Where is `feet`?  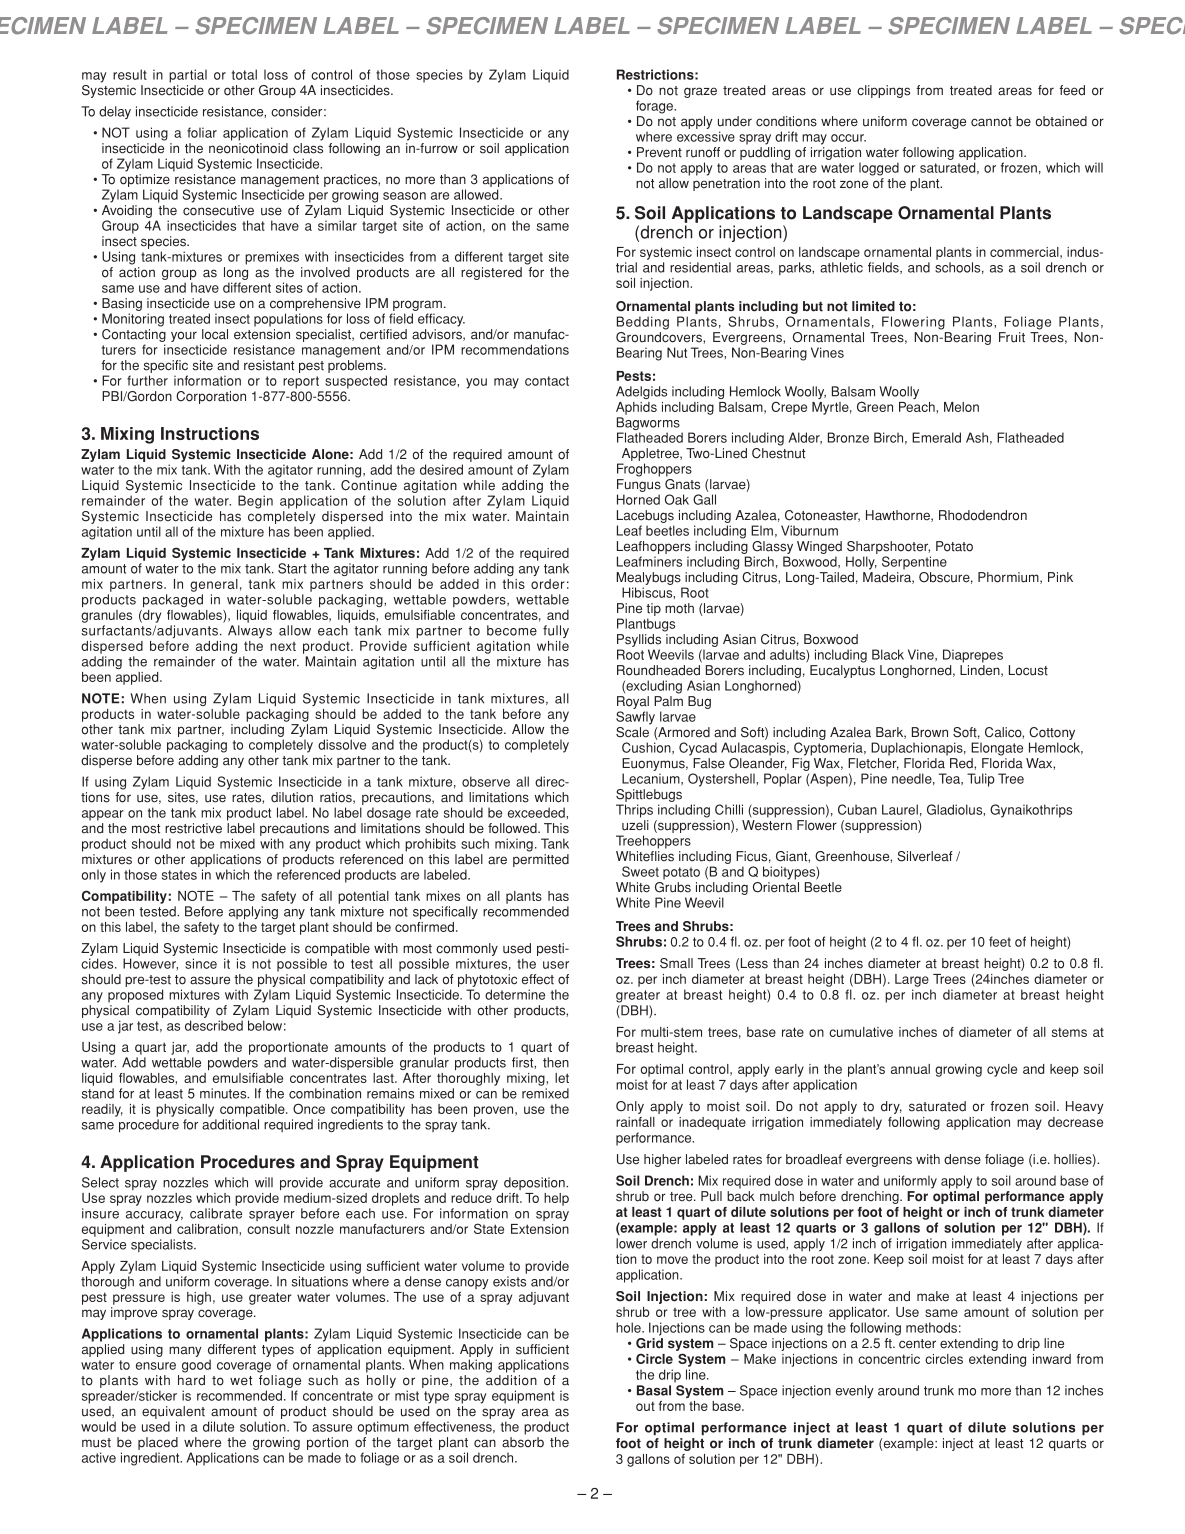
feet is located at coordinates (1000, 941).
